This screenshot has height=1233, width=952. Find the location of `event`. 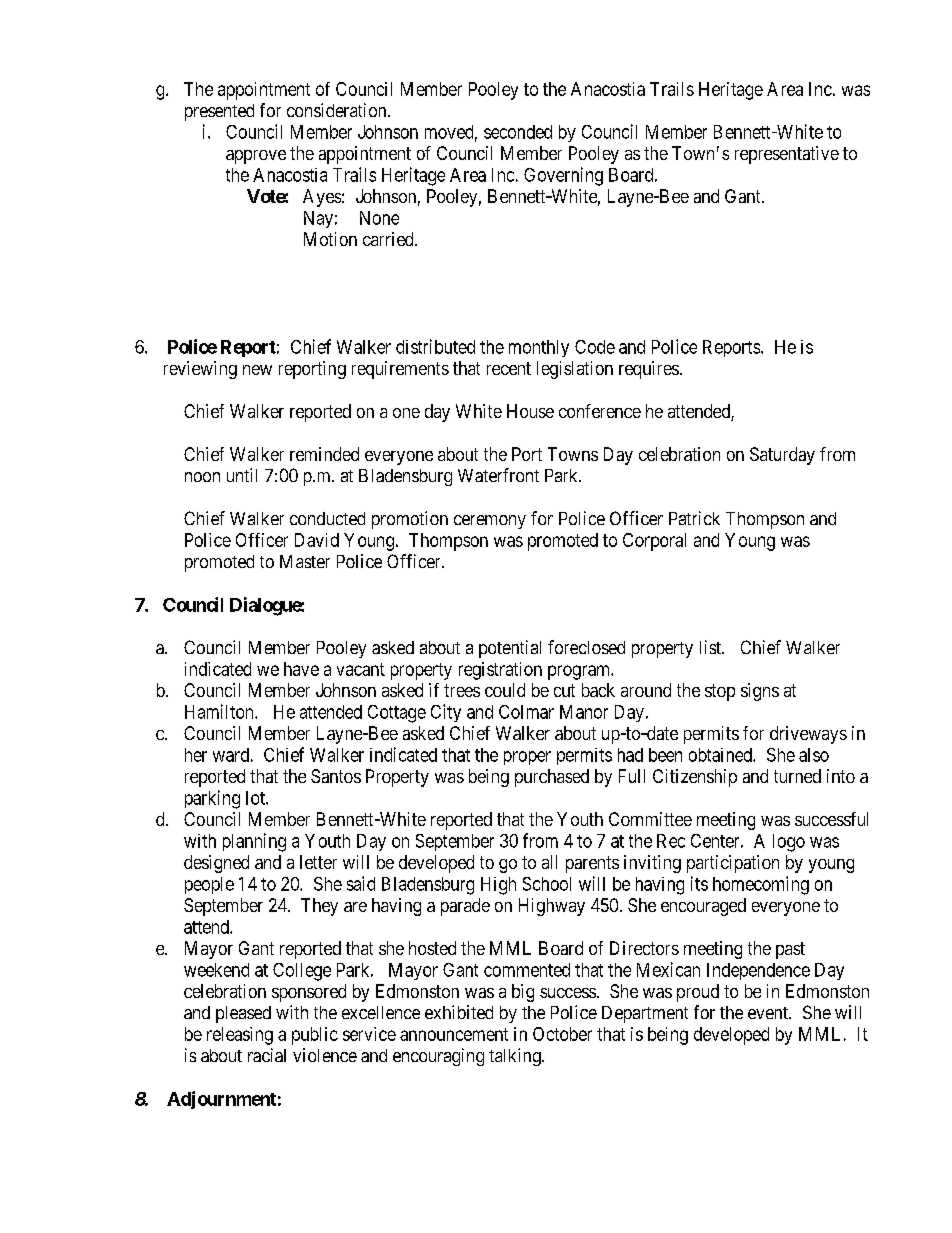

event is located at coordinates (769, 1013).
